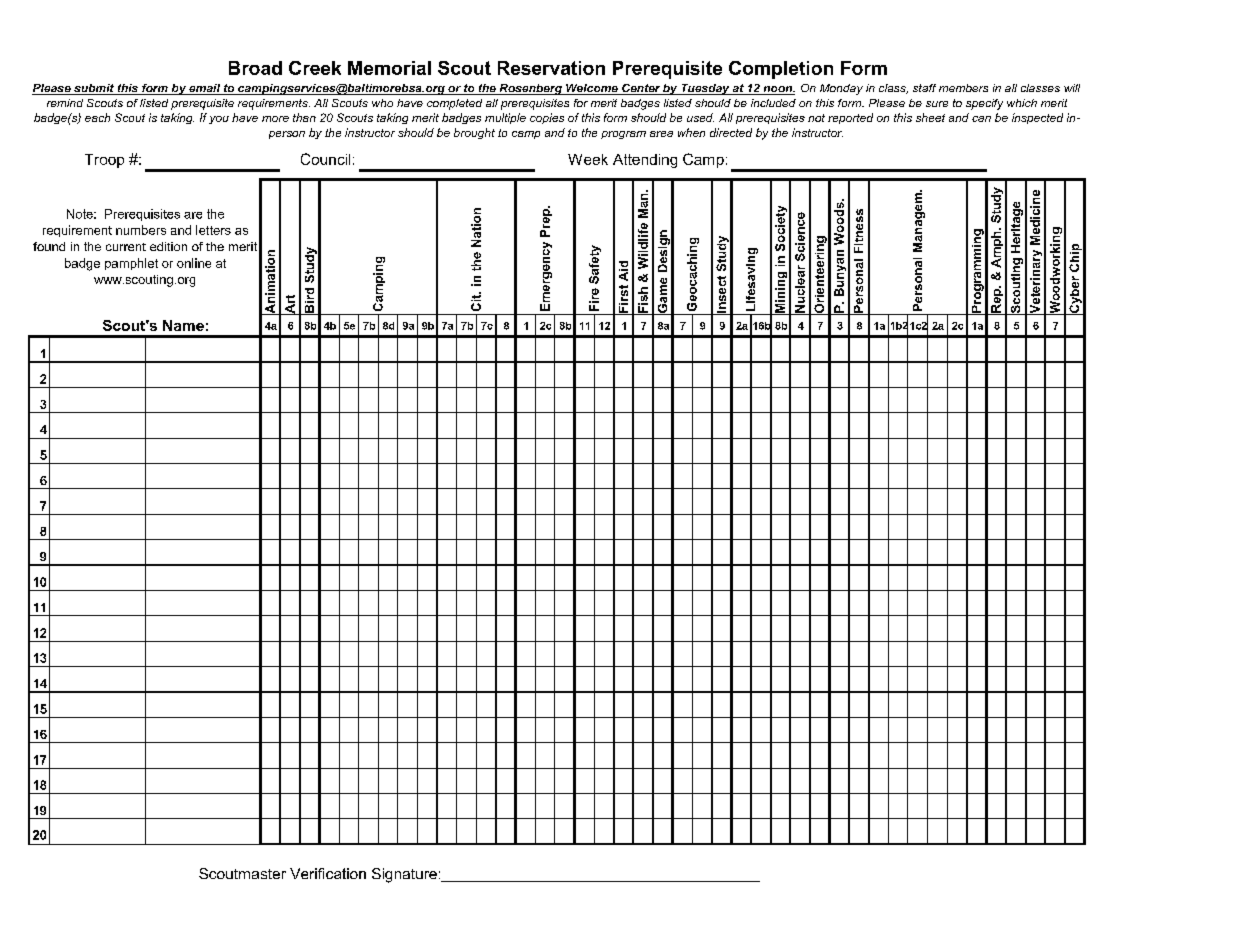 The height and width of the document is (952, 1233). What do you see at coordinates (645, 161) in the document?
I see `Attending` at bounding box center [645, 161].
